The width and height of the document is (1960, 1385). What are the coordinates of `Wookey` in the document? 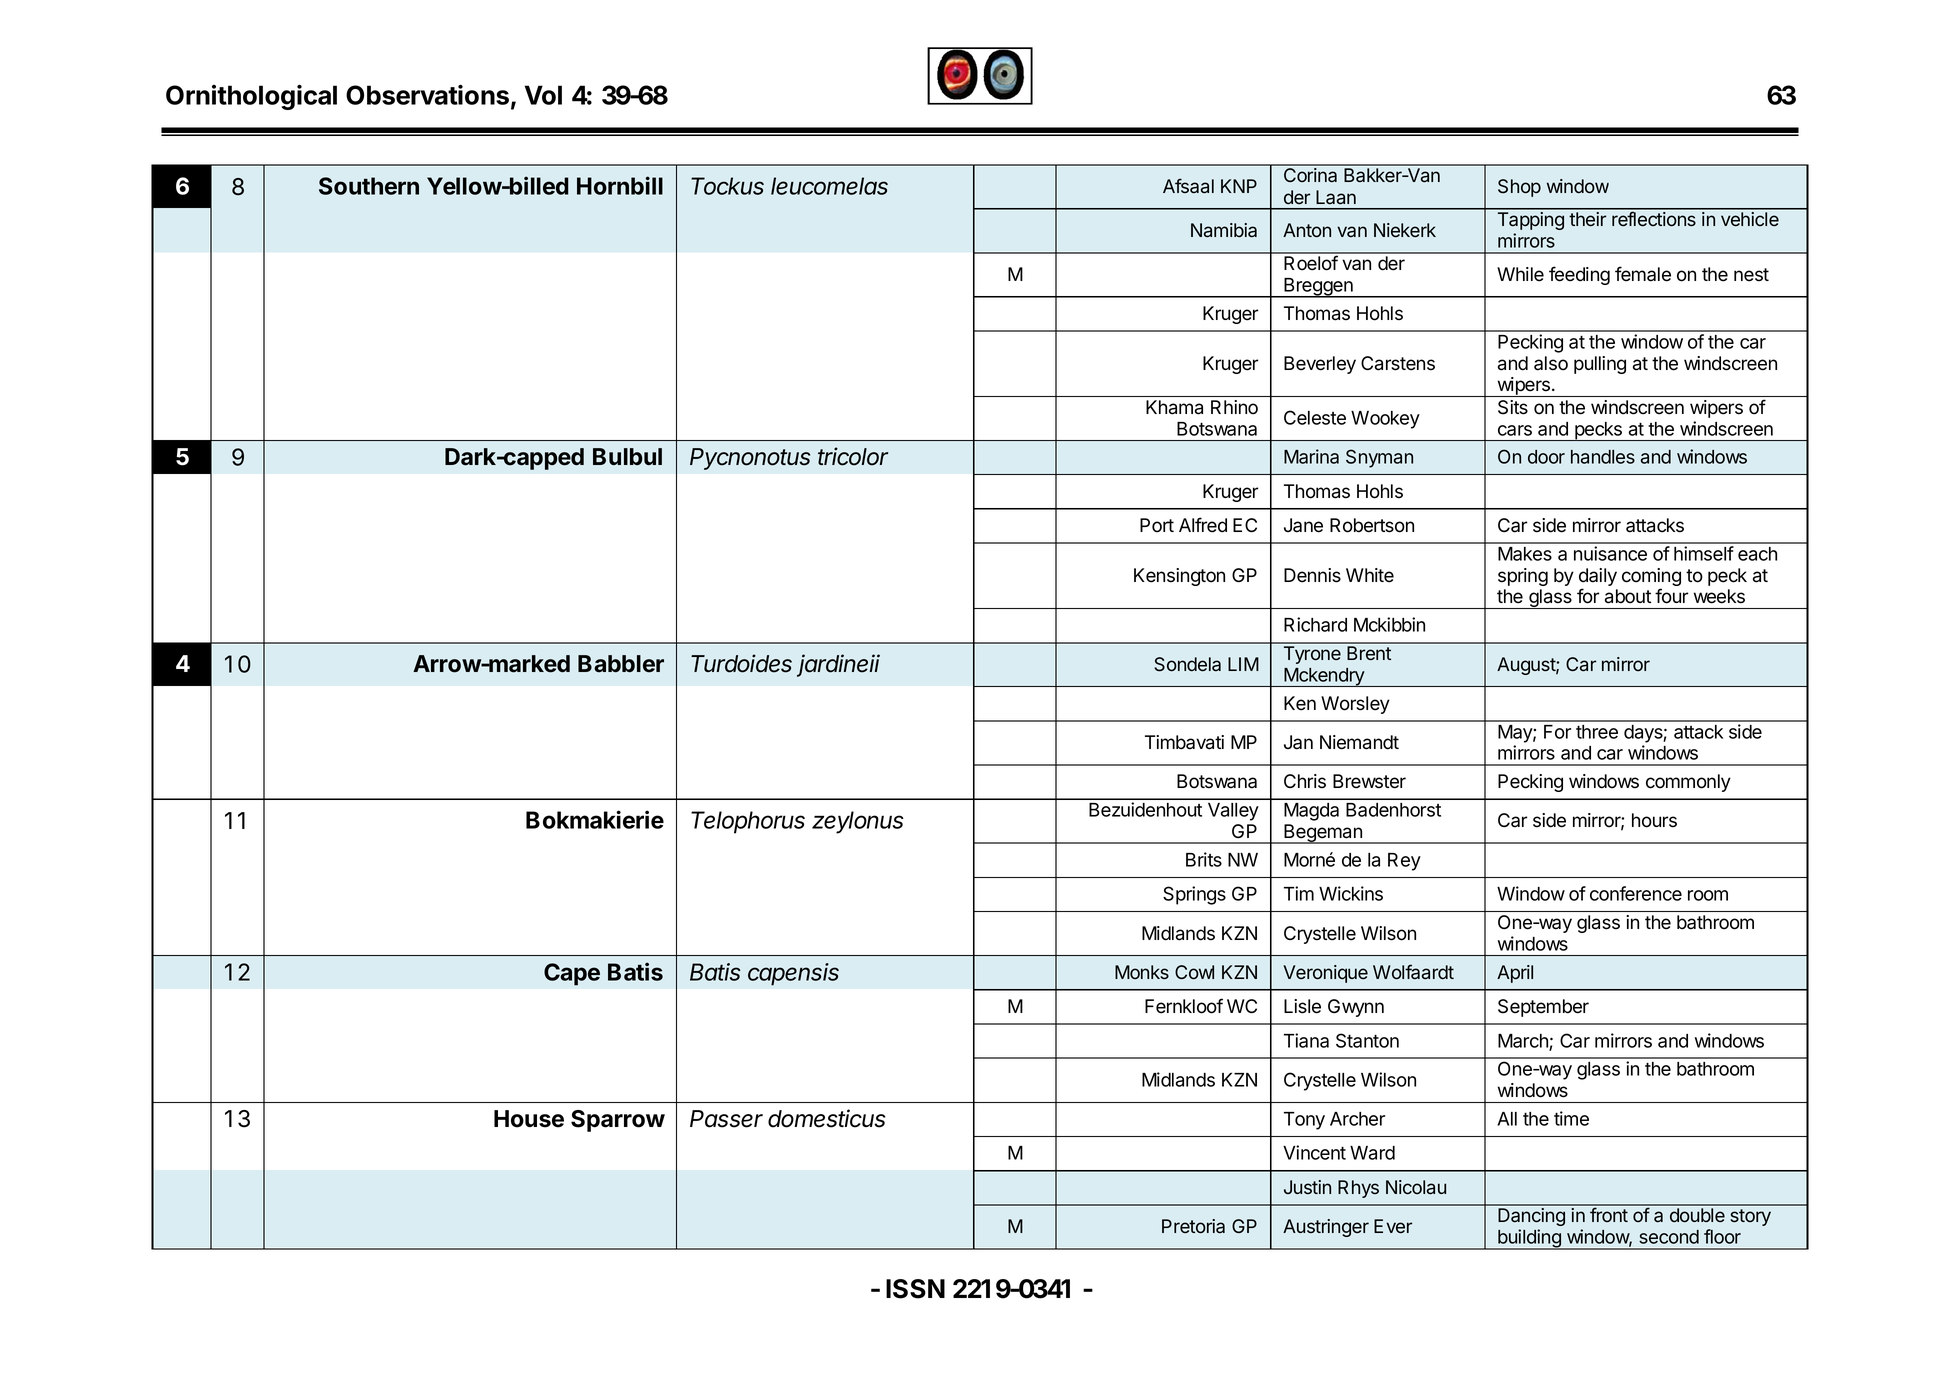 It's located at (1385, 420).
